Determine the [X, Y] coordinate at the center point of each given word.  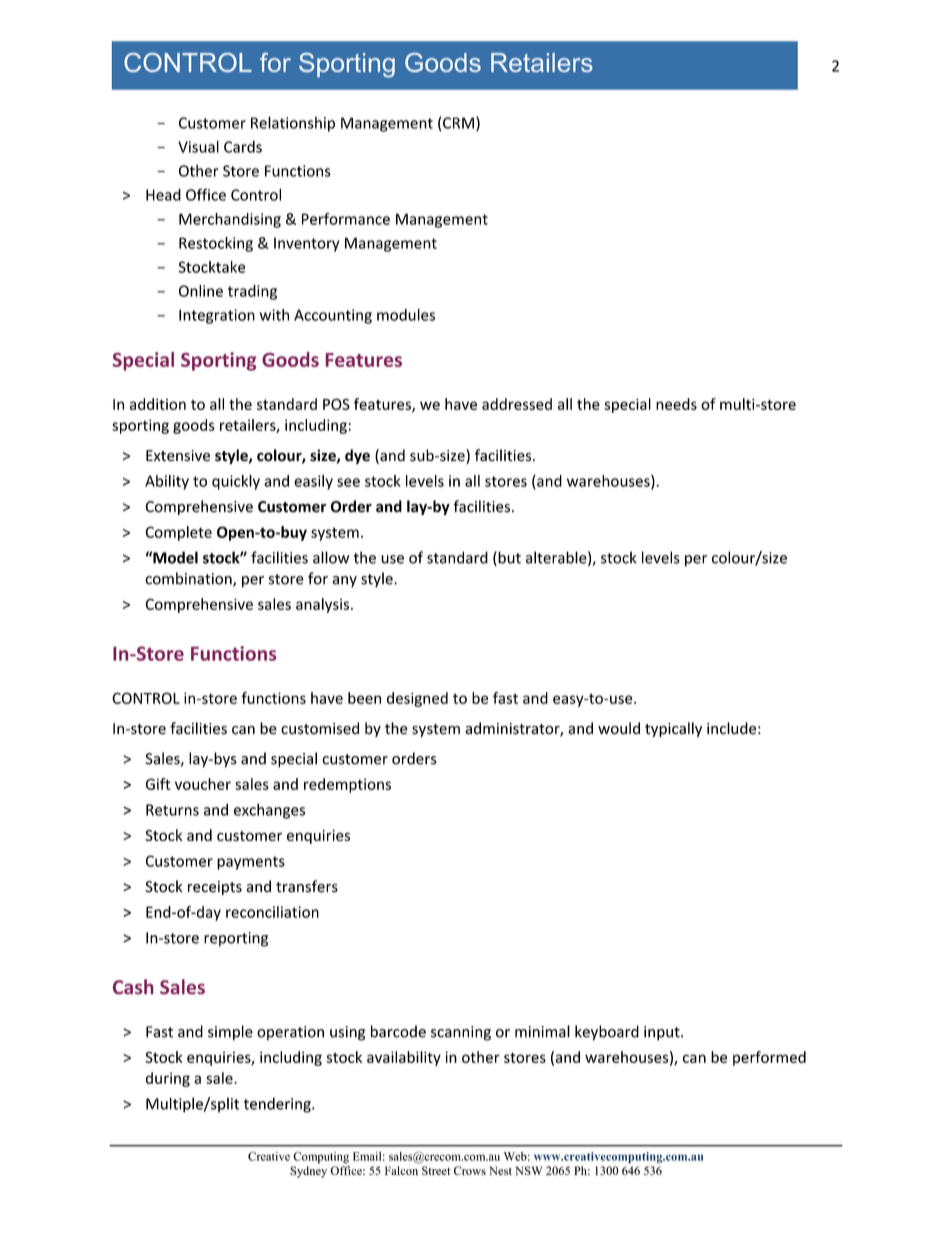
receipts [215, 888]
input [663, 1033]
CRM [458, 123]
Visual [198, 146]
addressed [517, 404]
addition [158, 404]
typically [673, 729]
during [168, 1079]
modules [406, 315]
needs [676, 404]
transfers [307, 886]
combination [189, 579]
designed [417, 699]
